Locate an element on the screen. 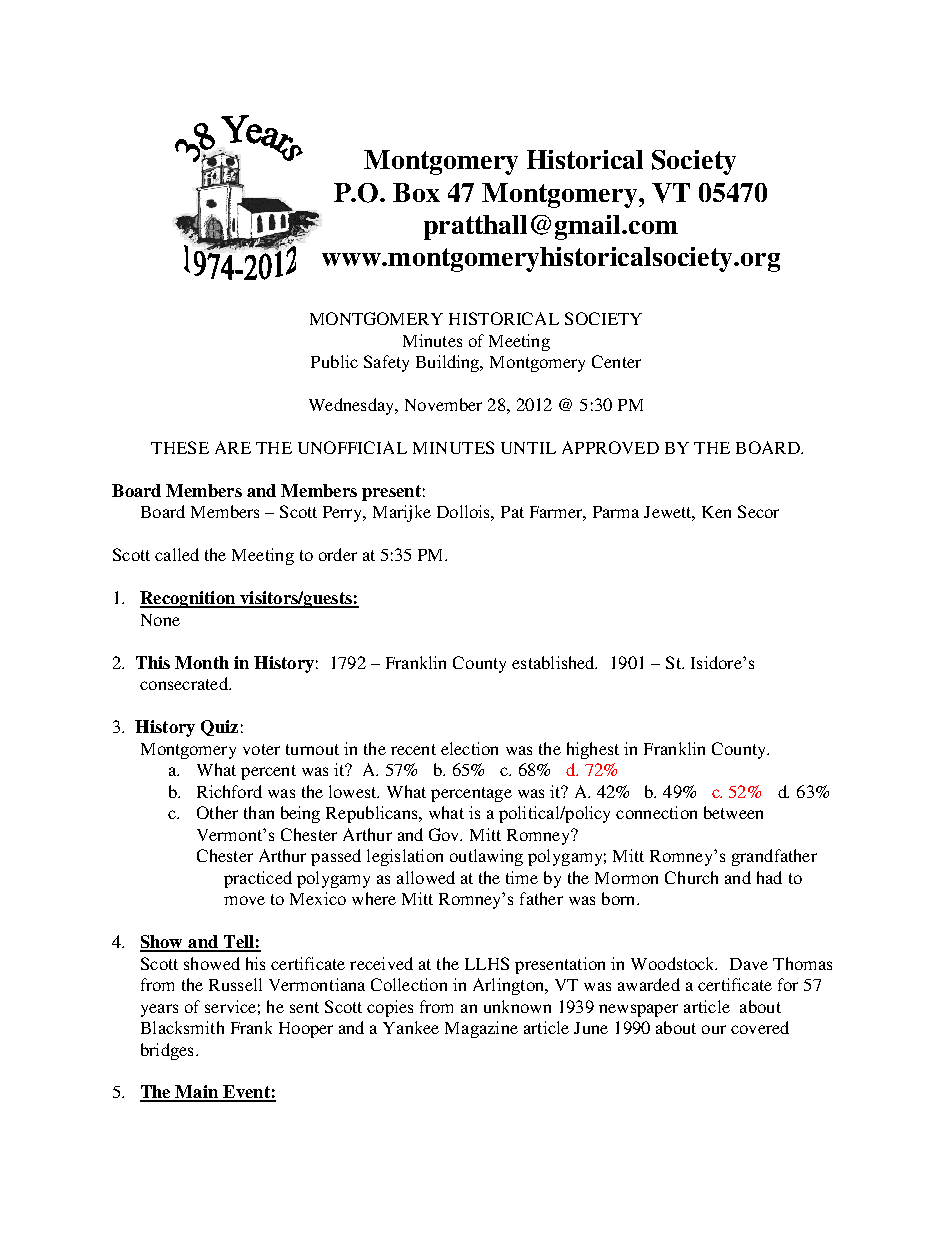  Box is located at coordinates (416, 192).
